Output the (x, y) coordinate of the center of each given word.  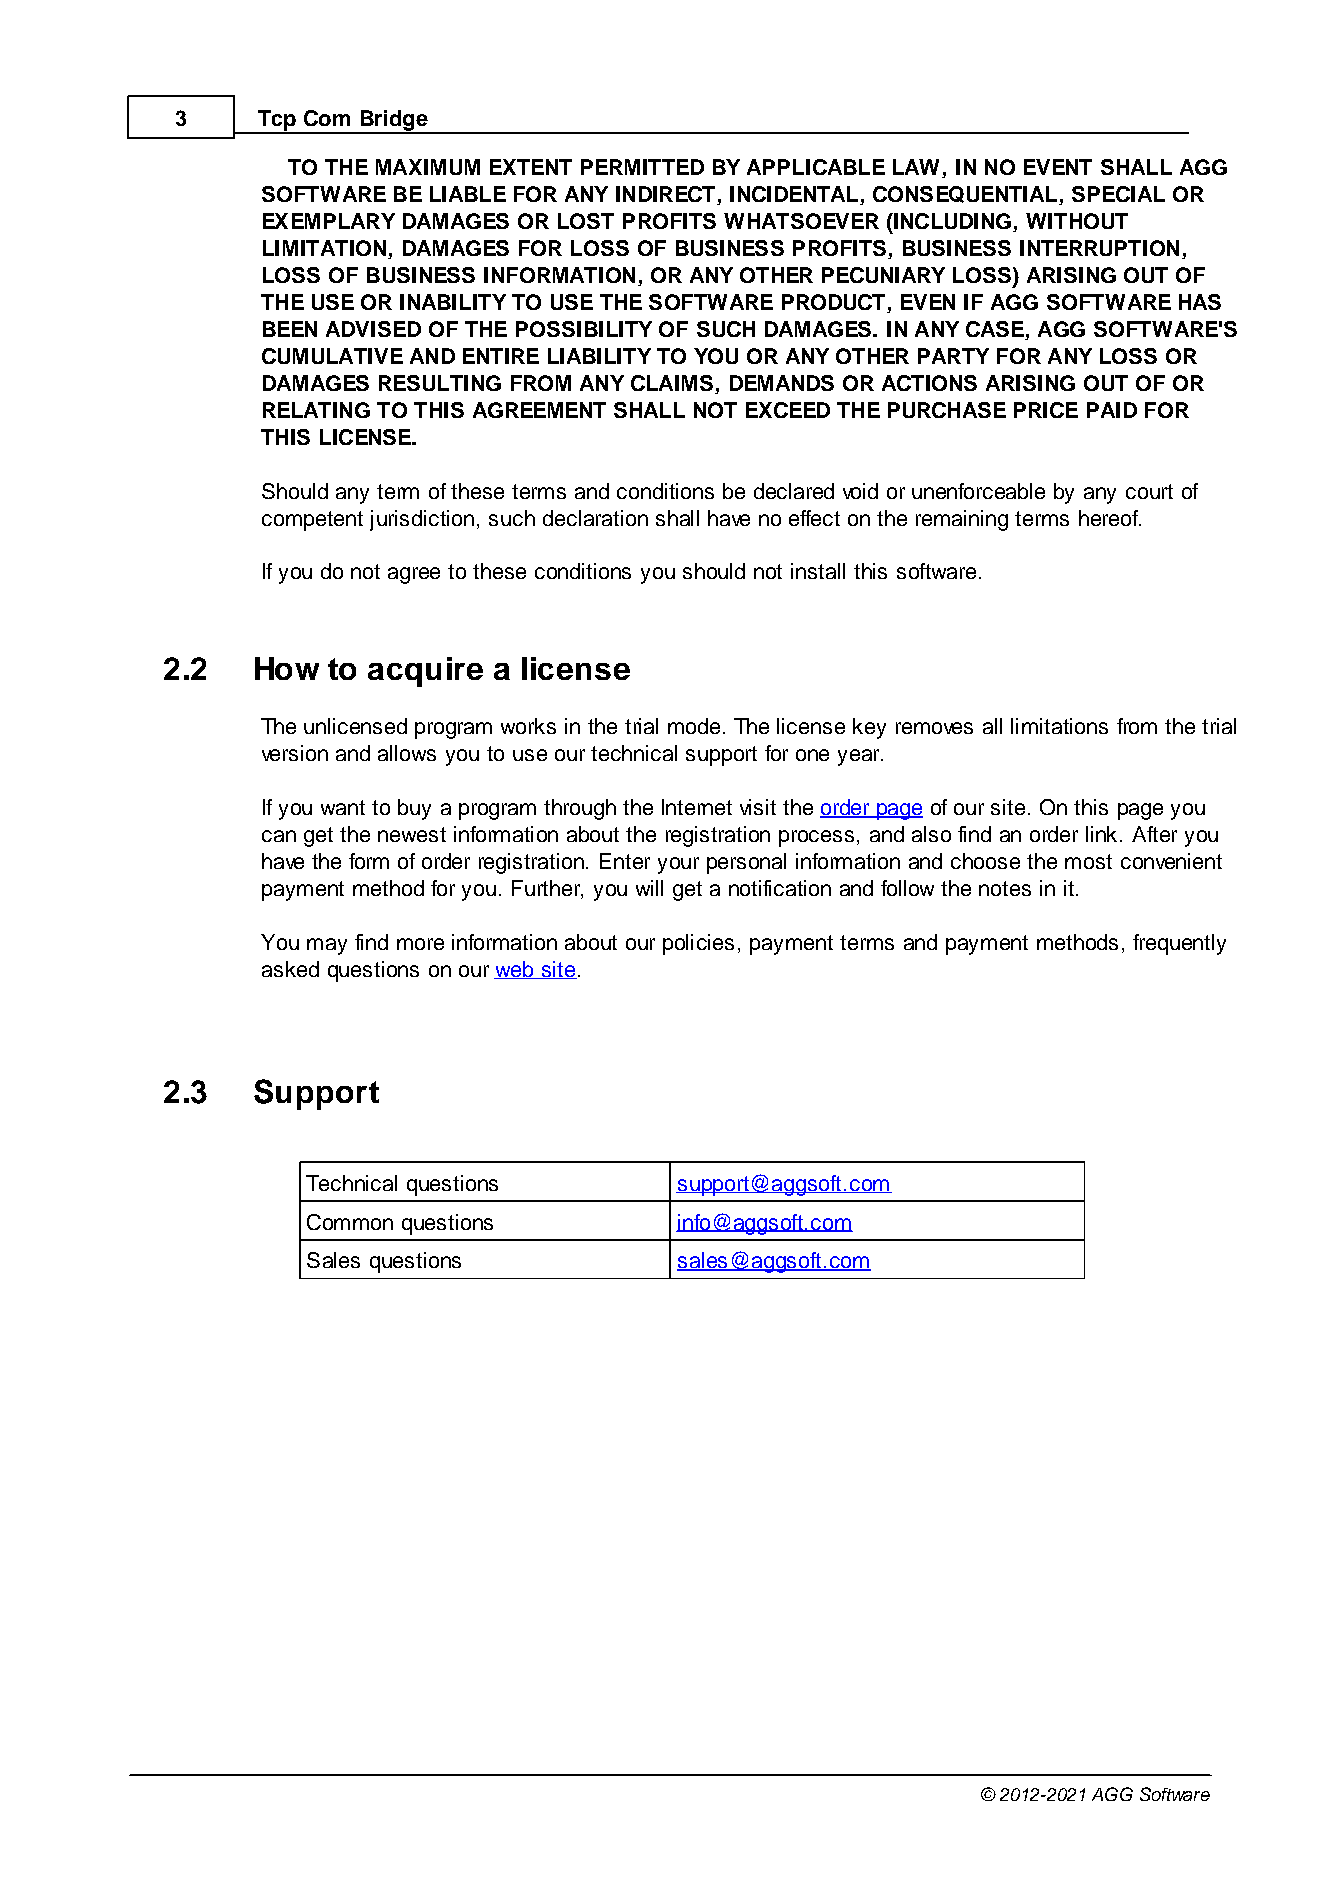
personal (746, 863)
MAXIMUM (428, 167)
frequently (1179, 944)
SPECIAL (1118, 194)
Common (350, 1222)
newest (412, 834)
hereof (1109, 518)
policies (698, 944)
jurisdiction (422, 520)
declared (794, 491)
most (1088, 861)
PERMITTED (642, 167)
